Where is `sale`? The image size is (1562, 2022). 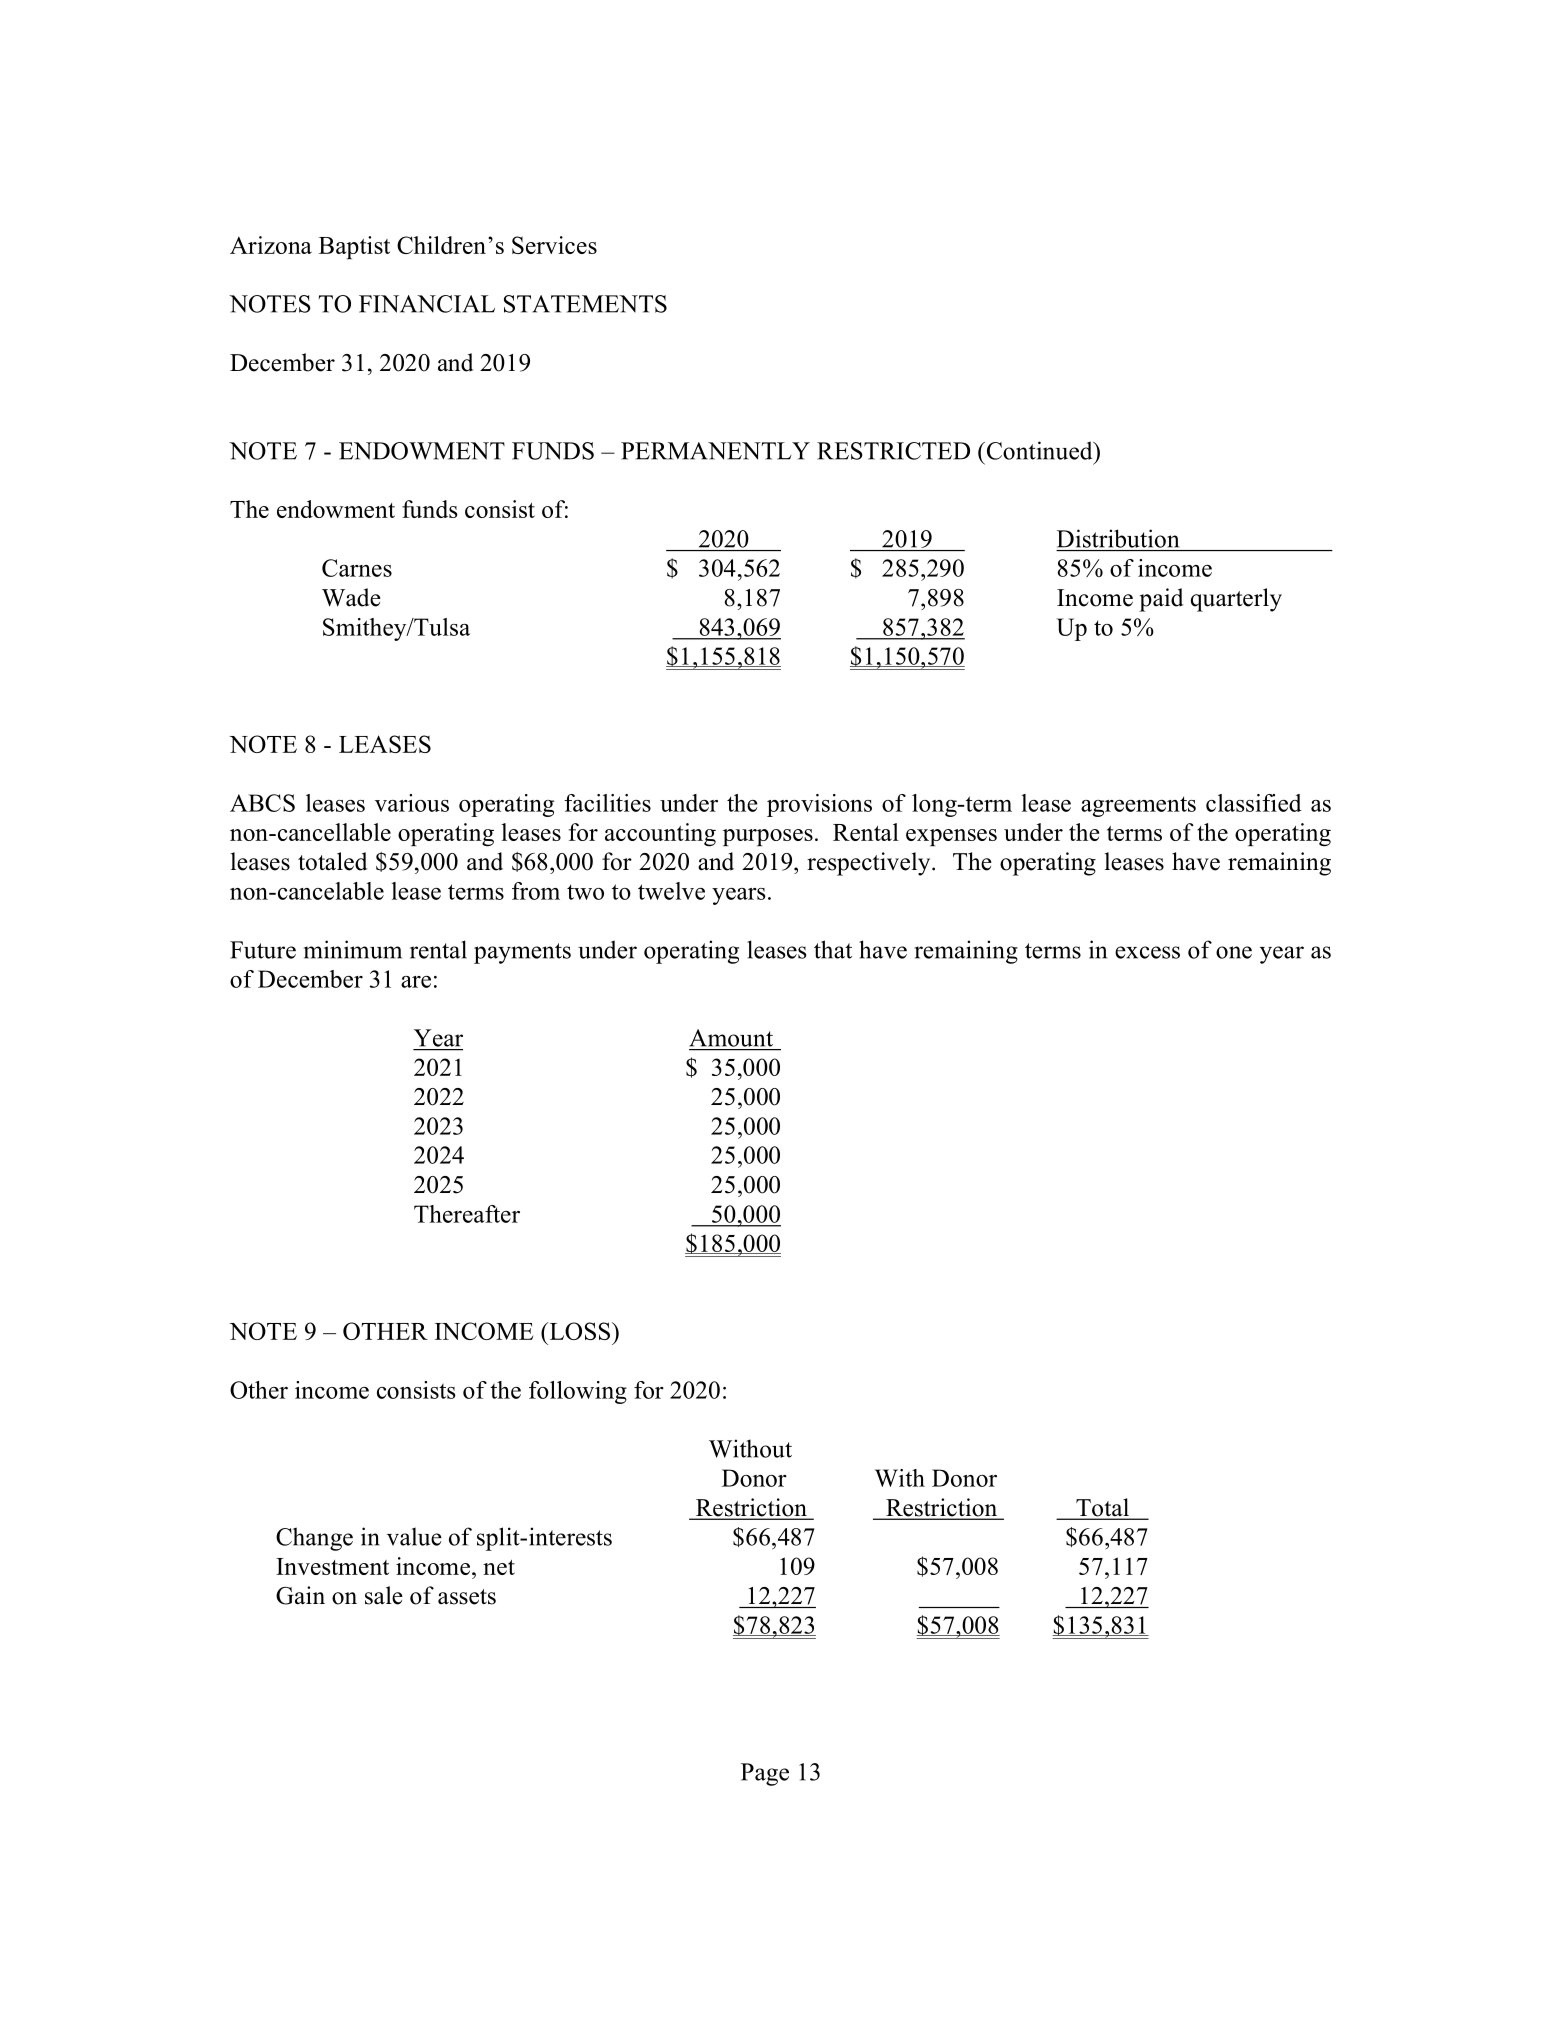
sale is located at coordinates (384, 1595).
